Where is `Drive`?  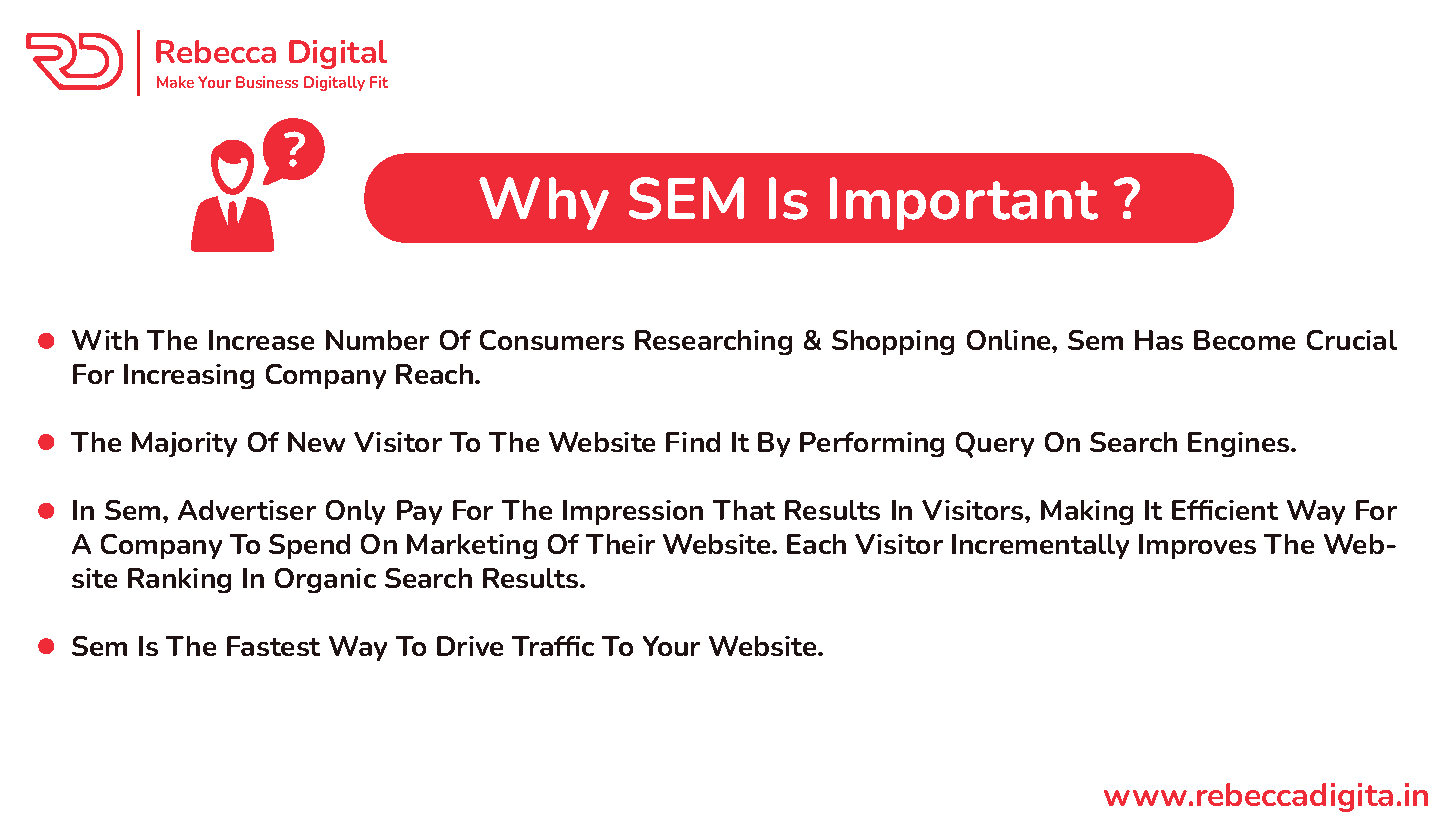 Drive is located at coordinates (470, 646).
